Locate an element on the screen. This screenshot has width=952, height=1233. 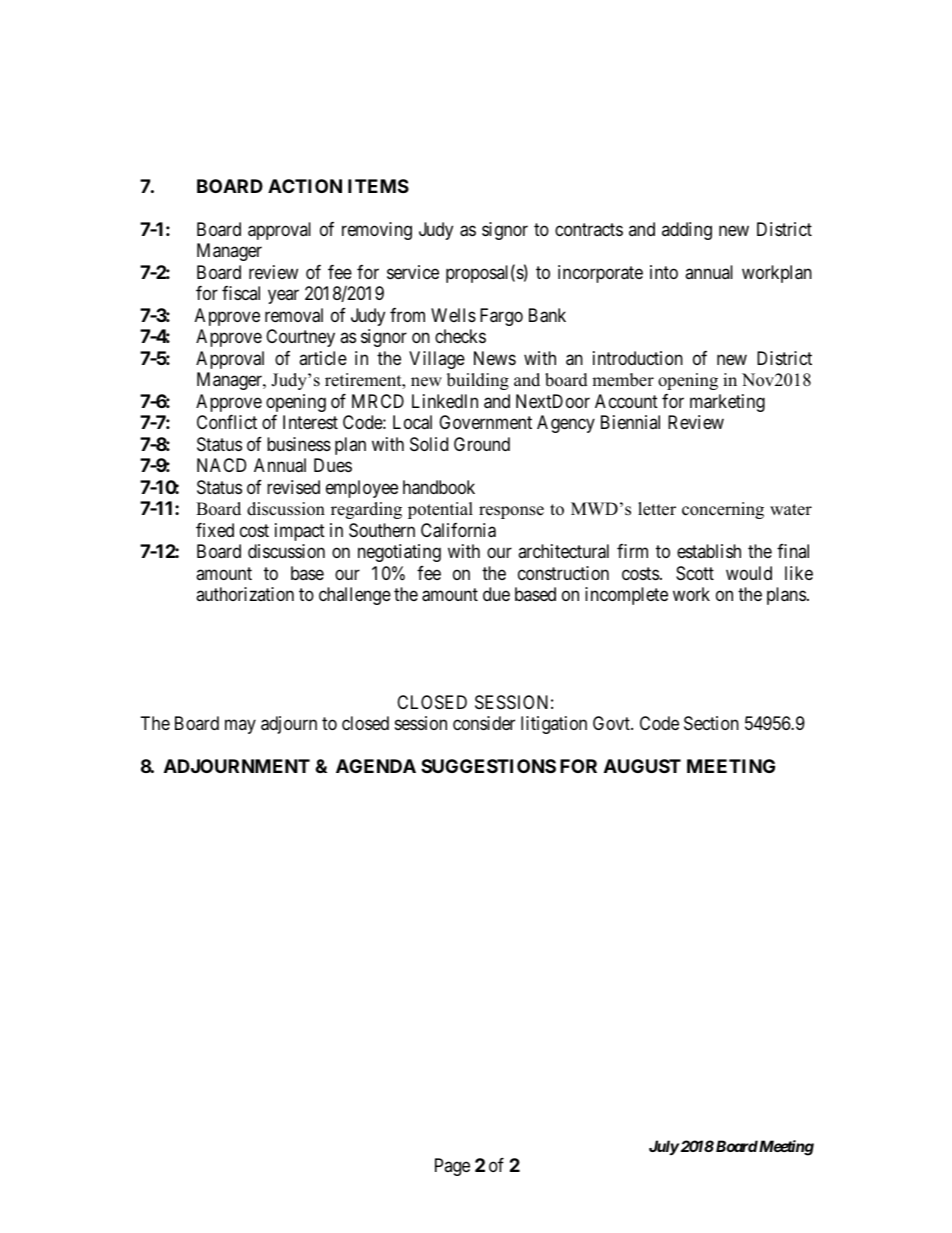
AUGUST is located at coordinates (642, 766).
